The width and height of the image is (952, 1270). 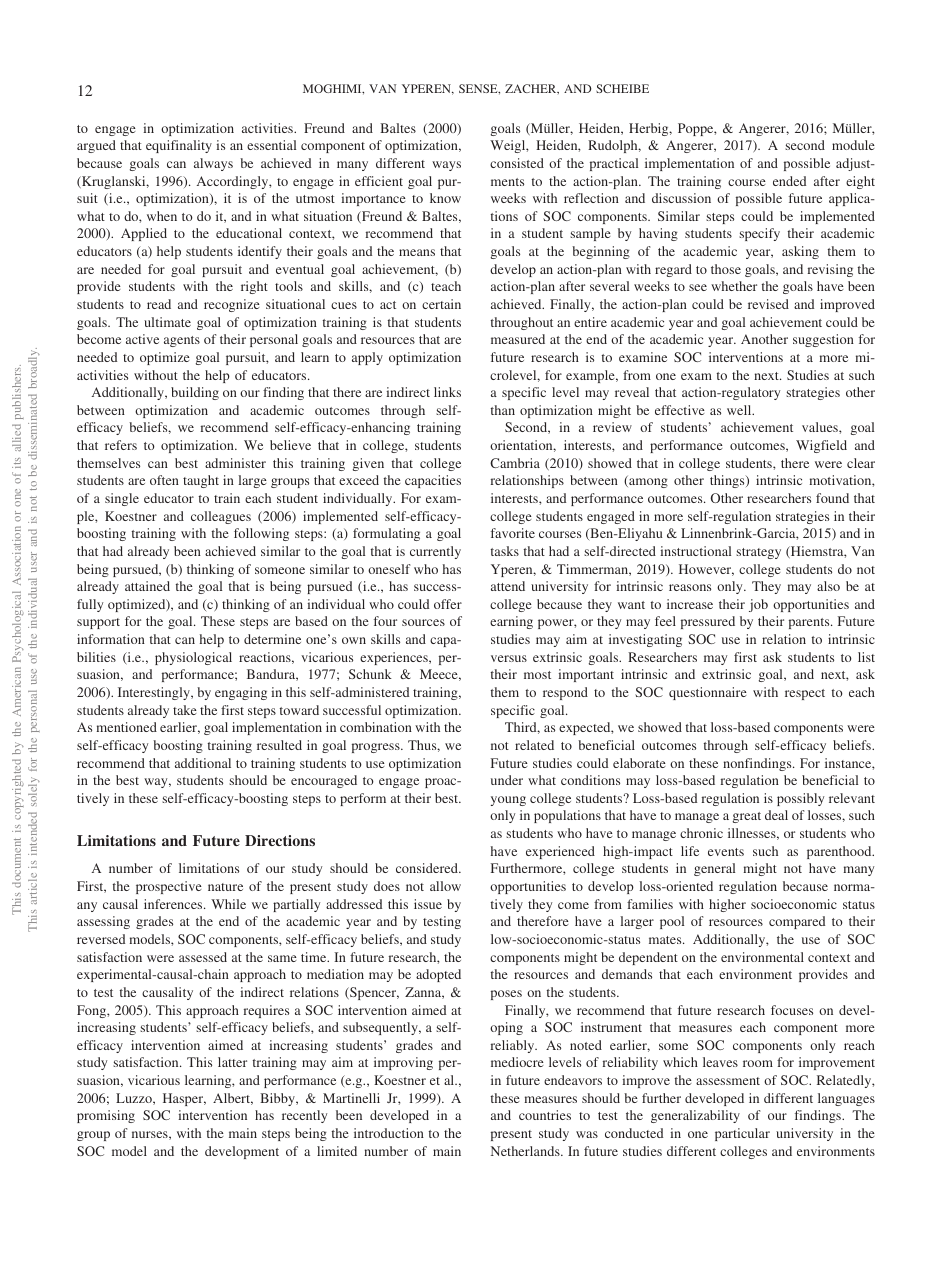 What do you see at coordinates (162, 216) in the image?
I see `when` at bounding box center [162, 216].
